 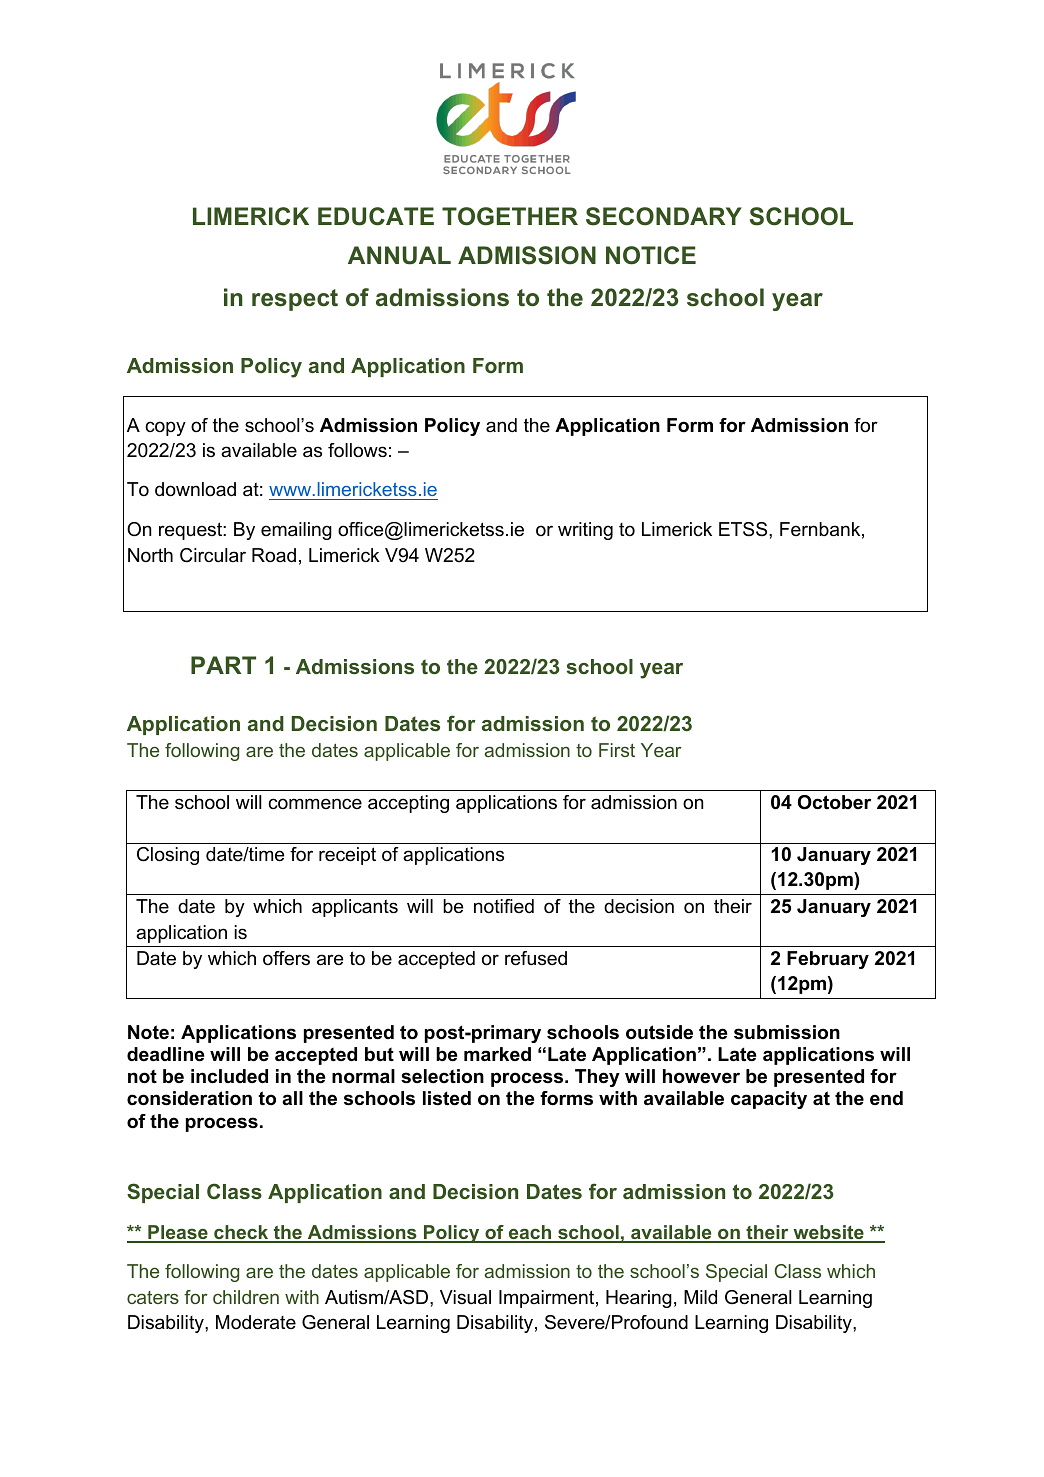 I want to click on children, so click(x=246, y=1297).
